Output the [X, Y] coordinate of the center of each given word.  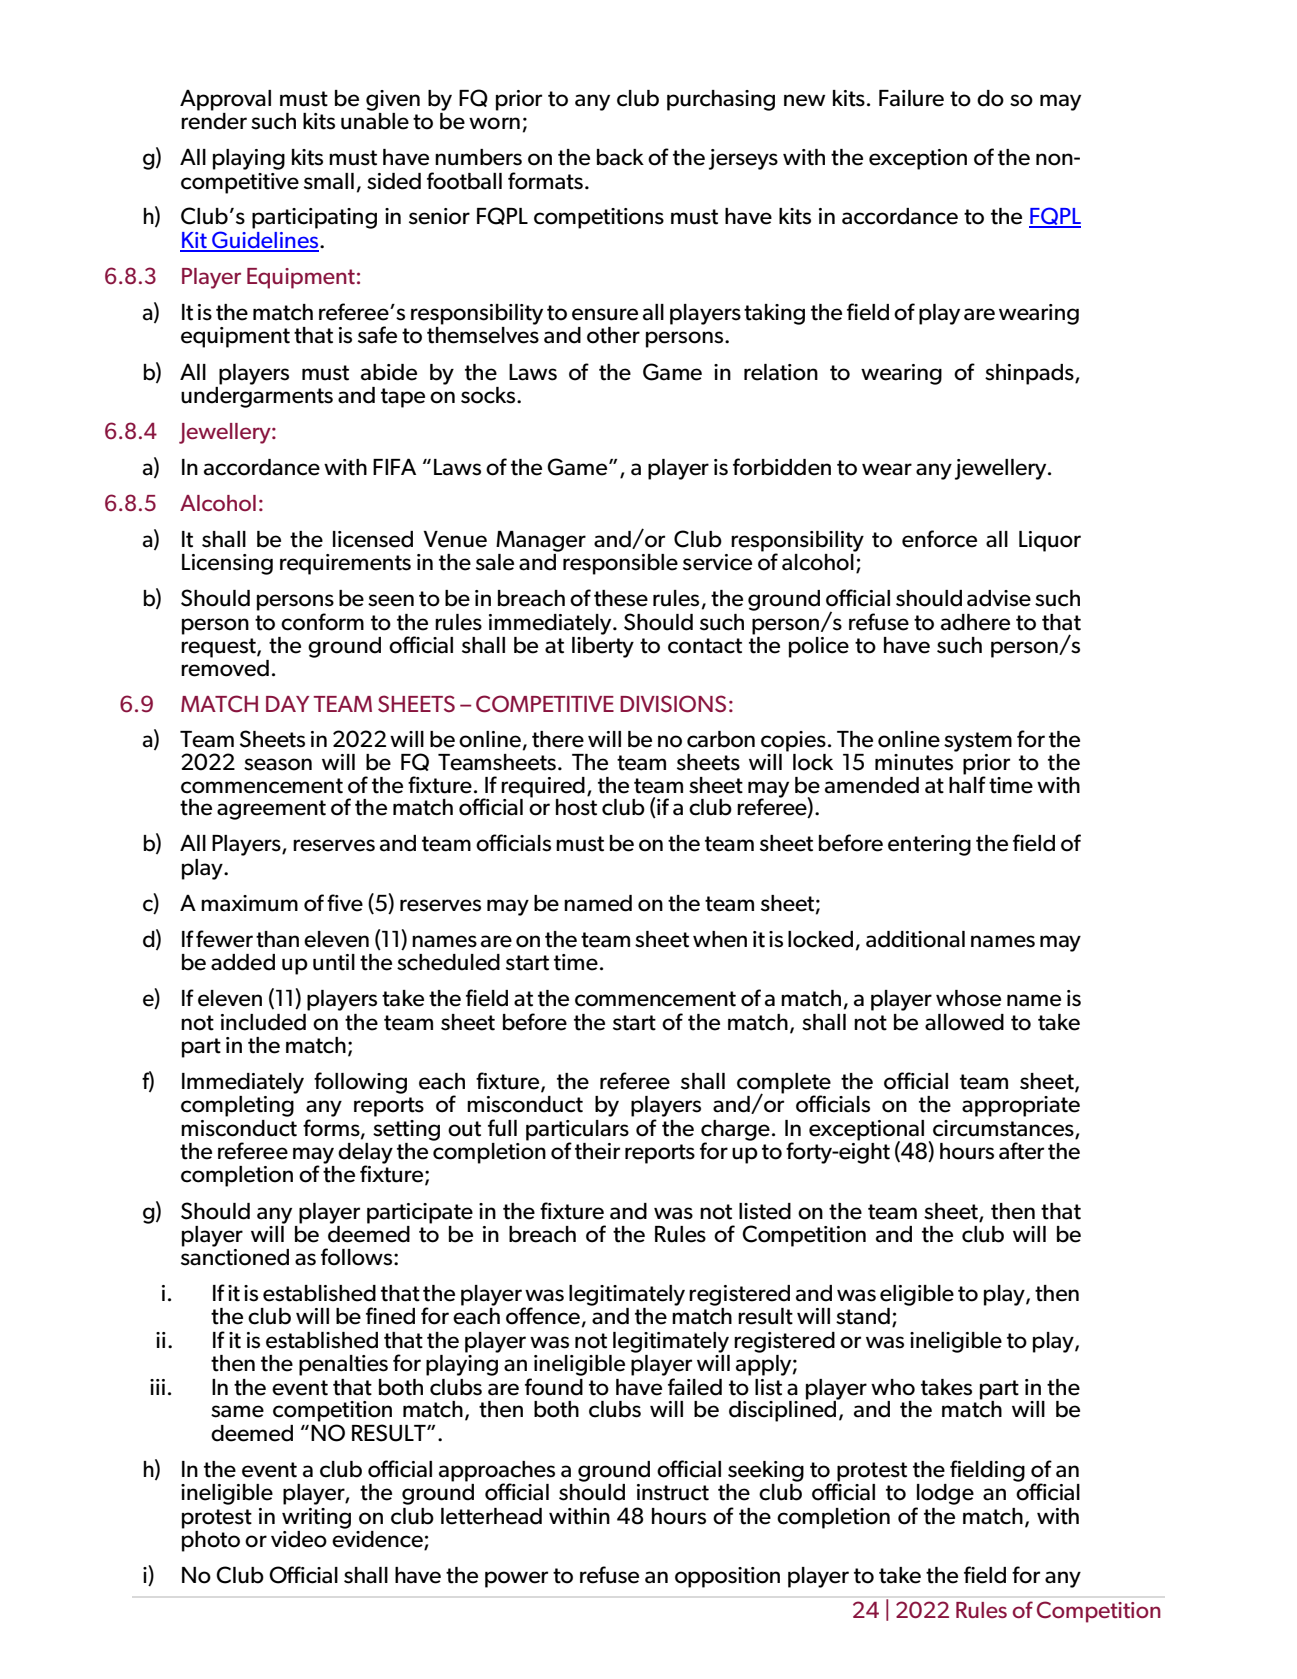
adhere [975, 622]
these [621, 598]
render [214, 121]
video [299, 1539]
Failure [911, 98]
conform [322, 622]
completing [237, 1106]
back [620, 157]
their [597, 1151]
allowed [964, 1022]
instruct [673, 1492]
